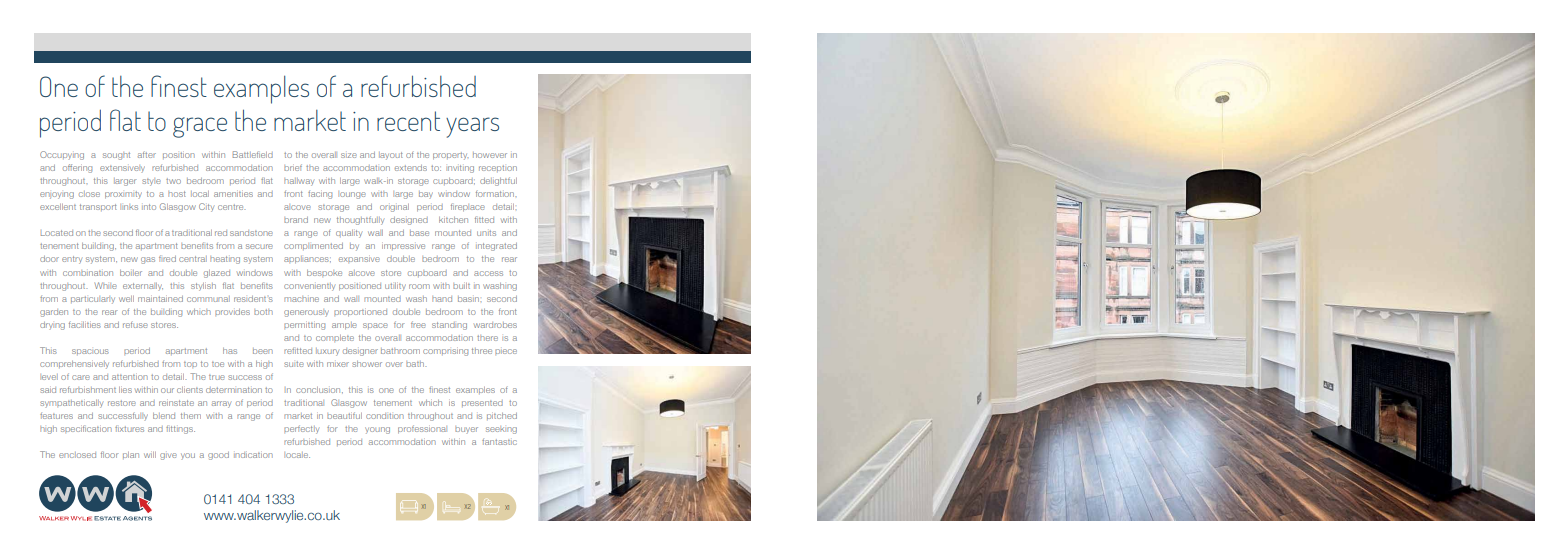 The image size is (1568, 554). What do you see at coordinates (408, 121) in the screenshot?
I see `recent` at bounding box center [408, 121].
